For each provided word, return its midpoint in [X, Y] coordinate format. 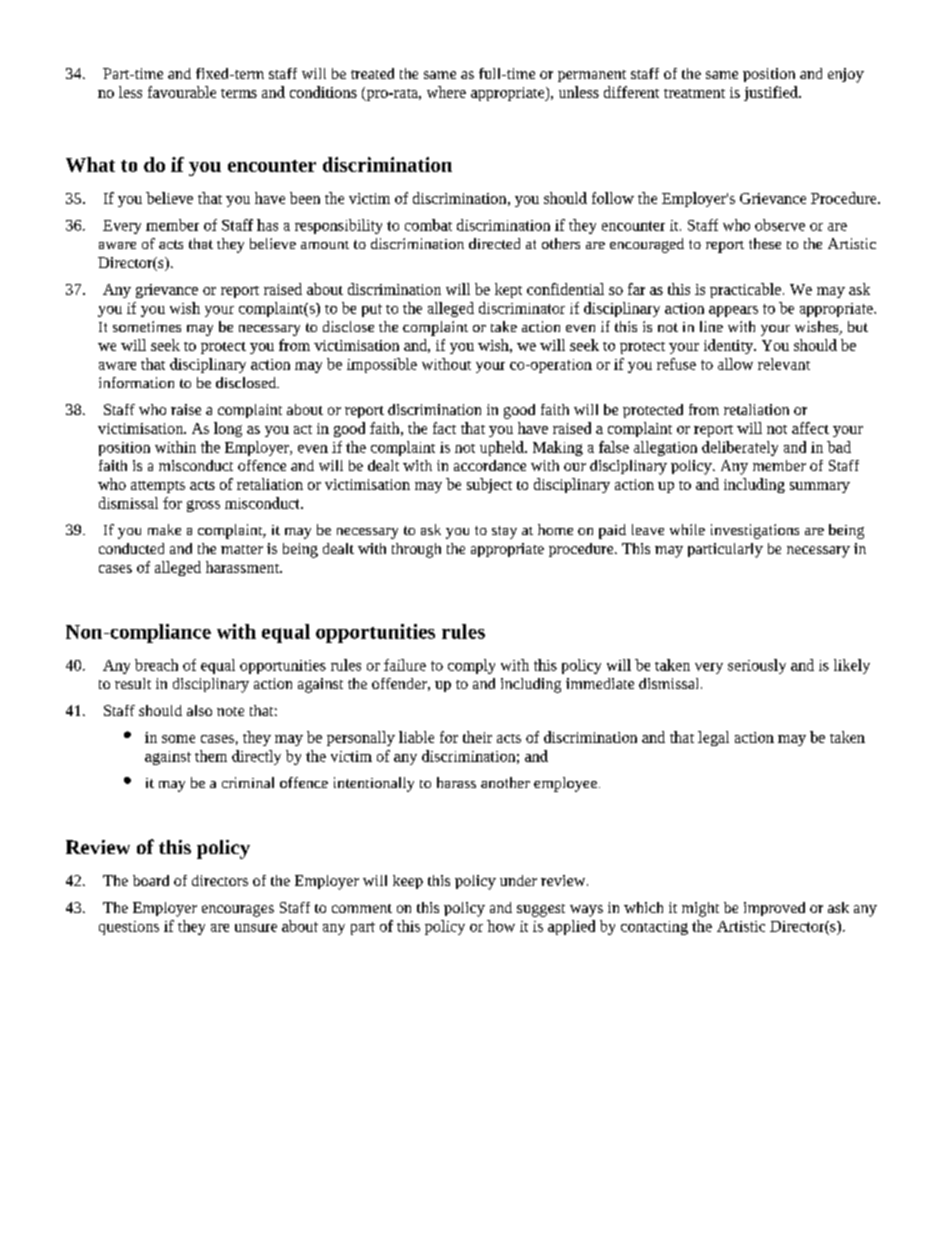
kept [508, 290]
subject [489, 485]
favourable [182, 92]
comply [471, 666]
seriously [757, 666]
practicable [745, 290]
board [151, 880]
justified [772, 93]
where [446, 92]
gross [203, 506]
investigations [755, 531]
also [199, 710]
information [136, 382]
